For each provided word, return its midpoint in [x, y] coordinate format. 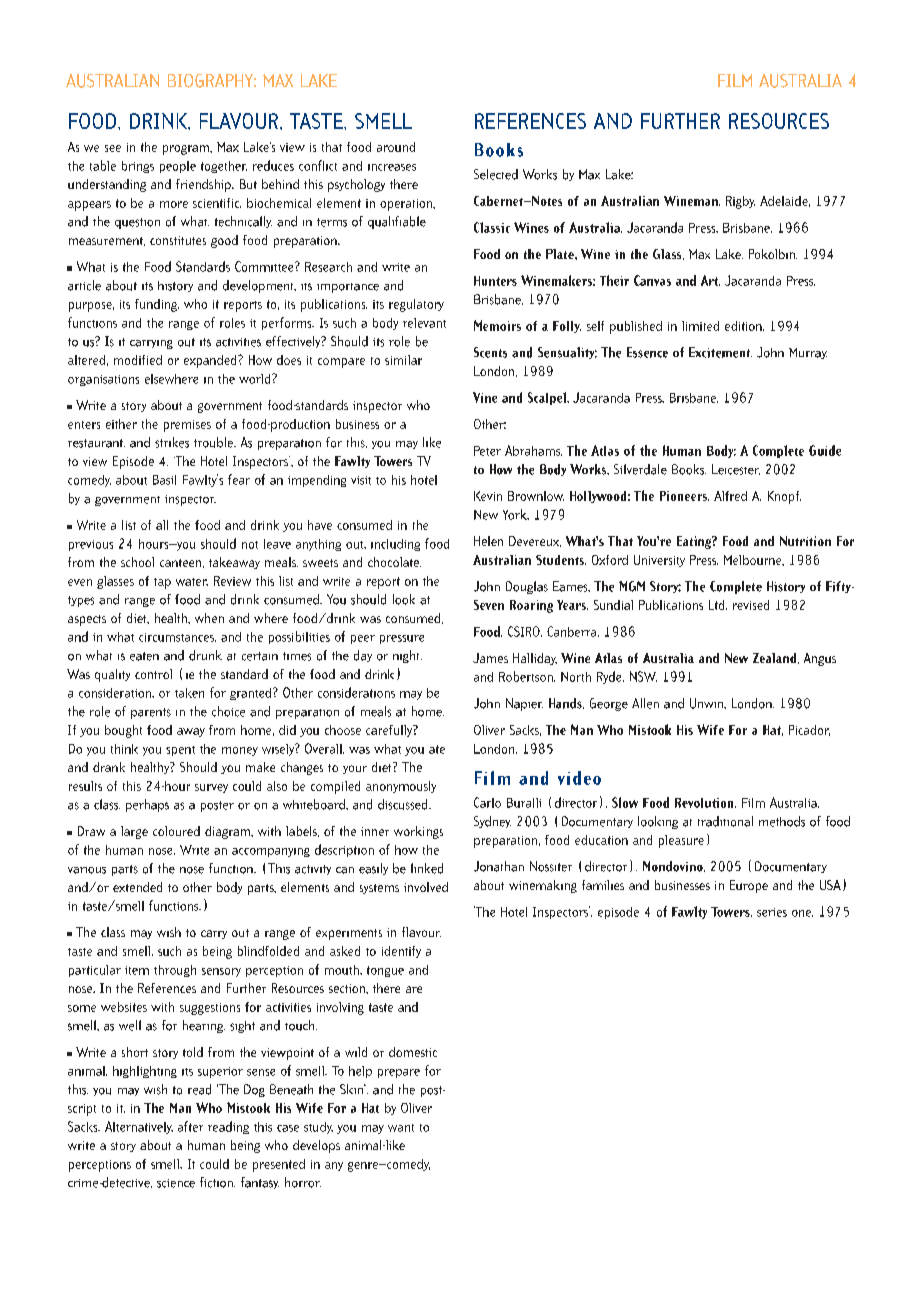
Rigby [740, 202]
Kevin [488, 496]
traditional [725, 821]
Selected [496, 174]
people [178, 167]
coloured [176, 831]
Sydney [492, 822]
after [190, 1126]
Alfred [730, 496]
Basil [164, 480]
